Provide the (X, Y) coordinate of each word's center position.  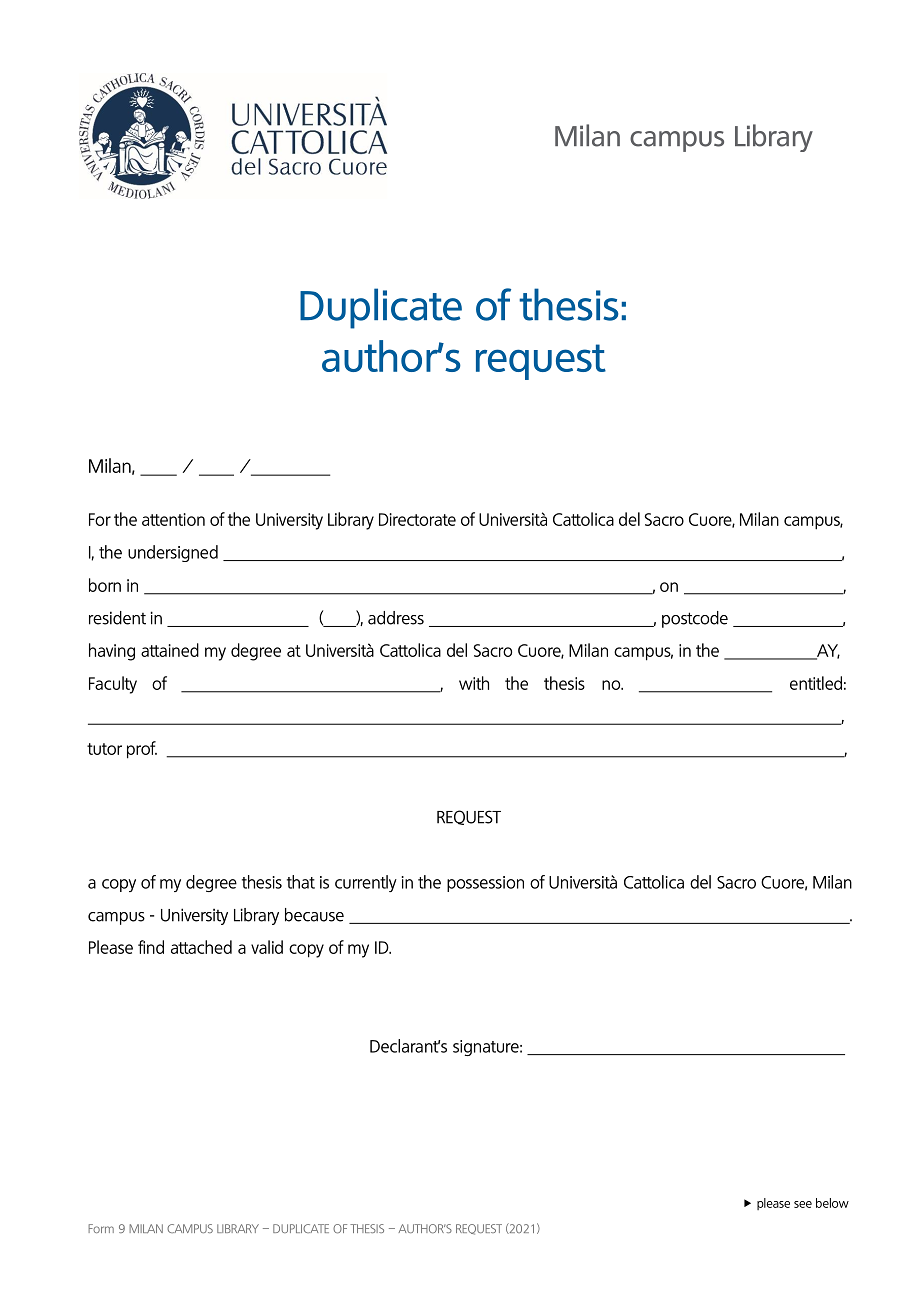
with (474, 683)
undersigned (173, 553)
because (314, 915)
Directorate (417, 519)
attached (201, 947)
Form (101, 1228)
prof (142, 750)
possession (485, 884)
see (803, 1204)
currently (366, 883)
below (832, 1203)
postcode (695, 619)
